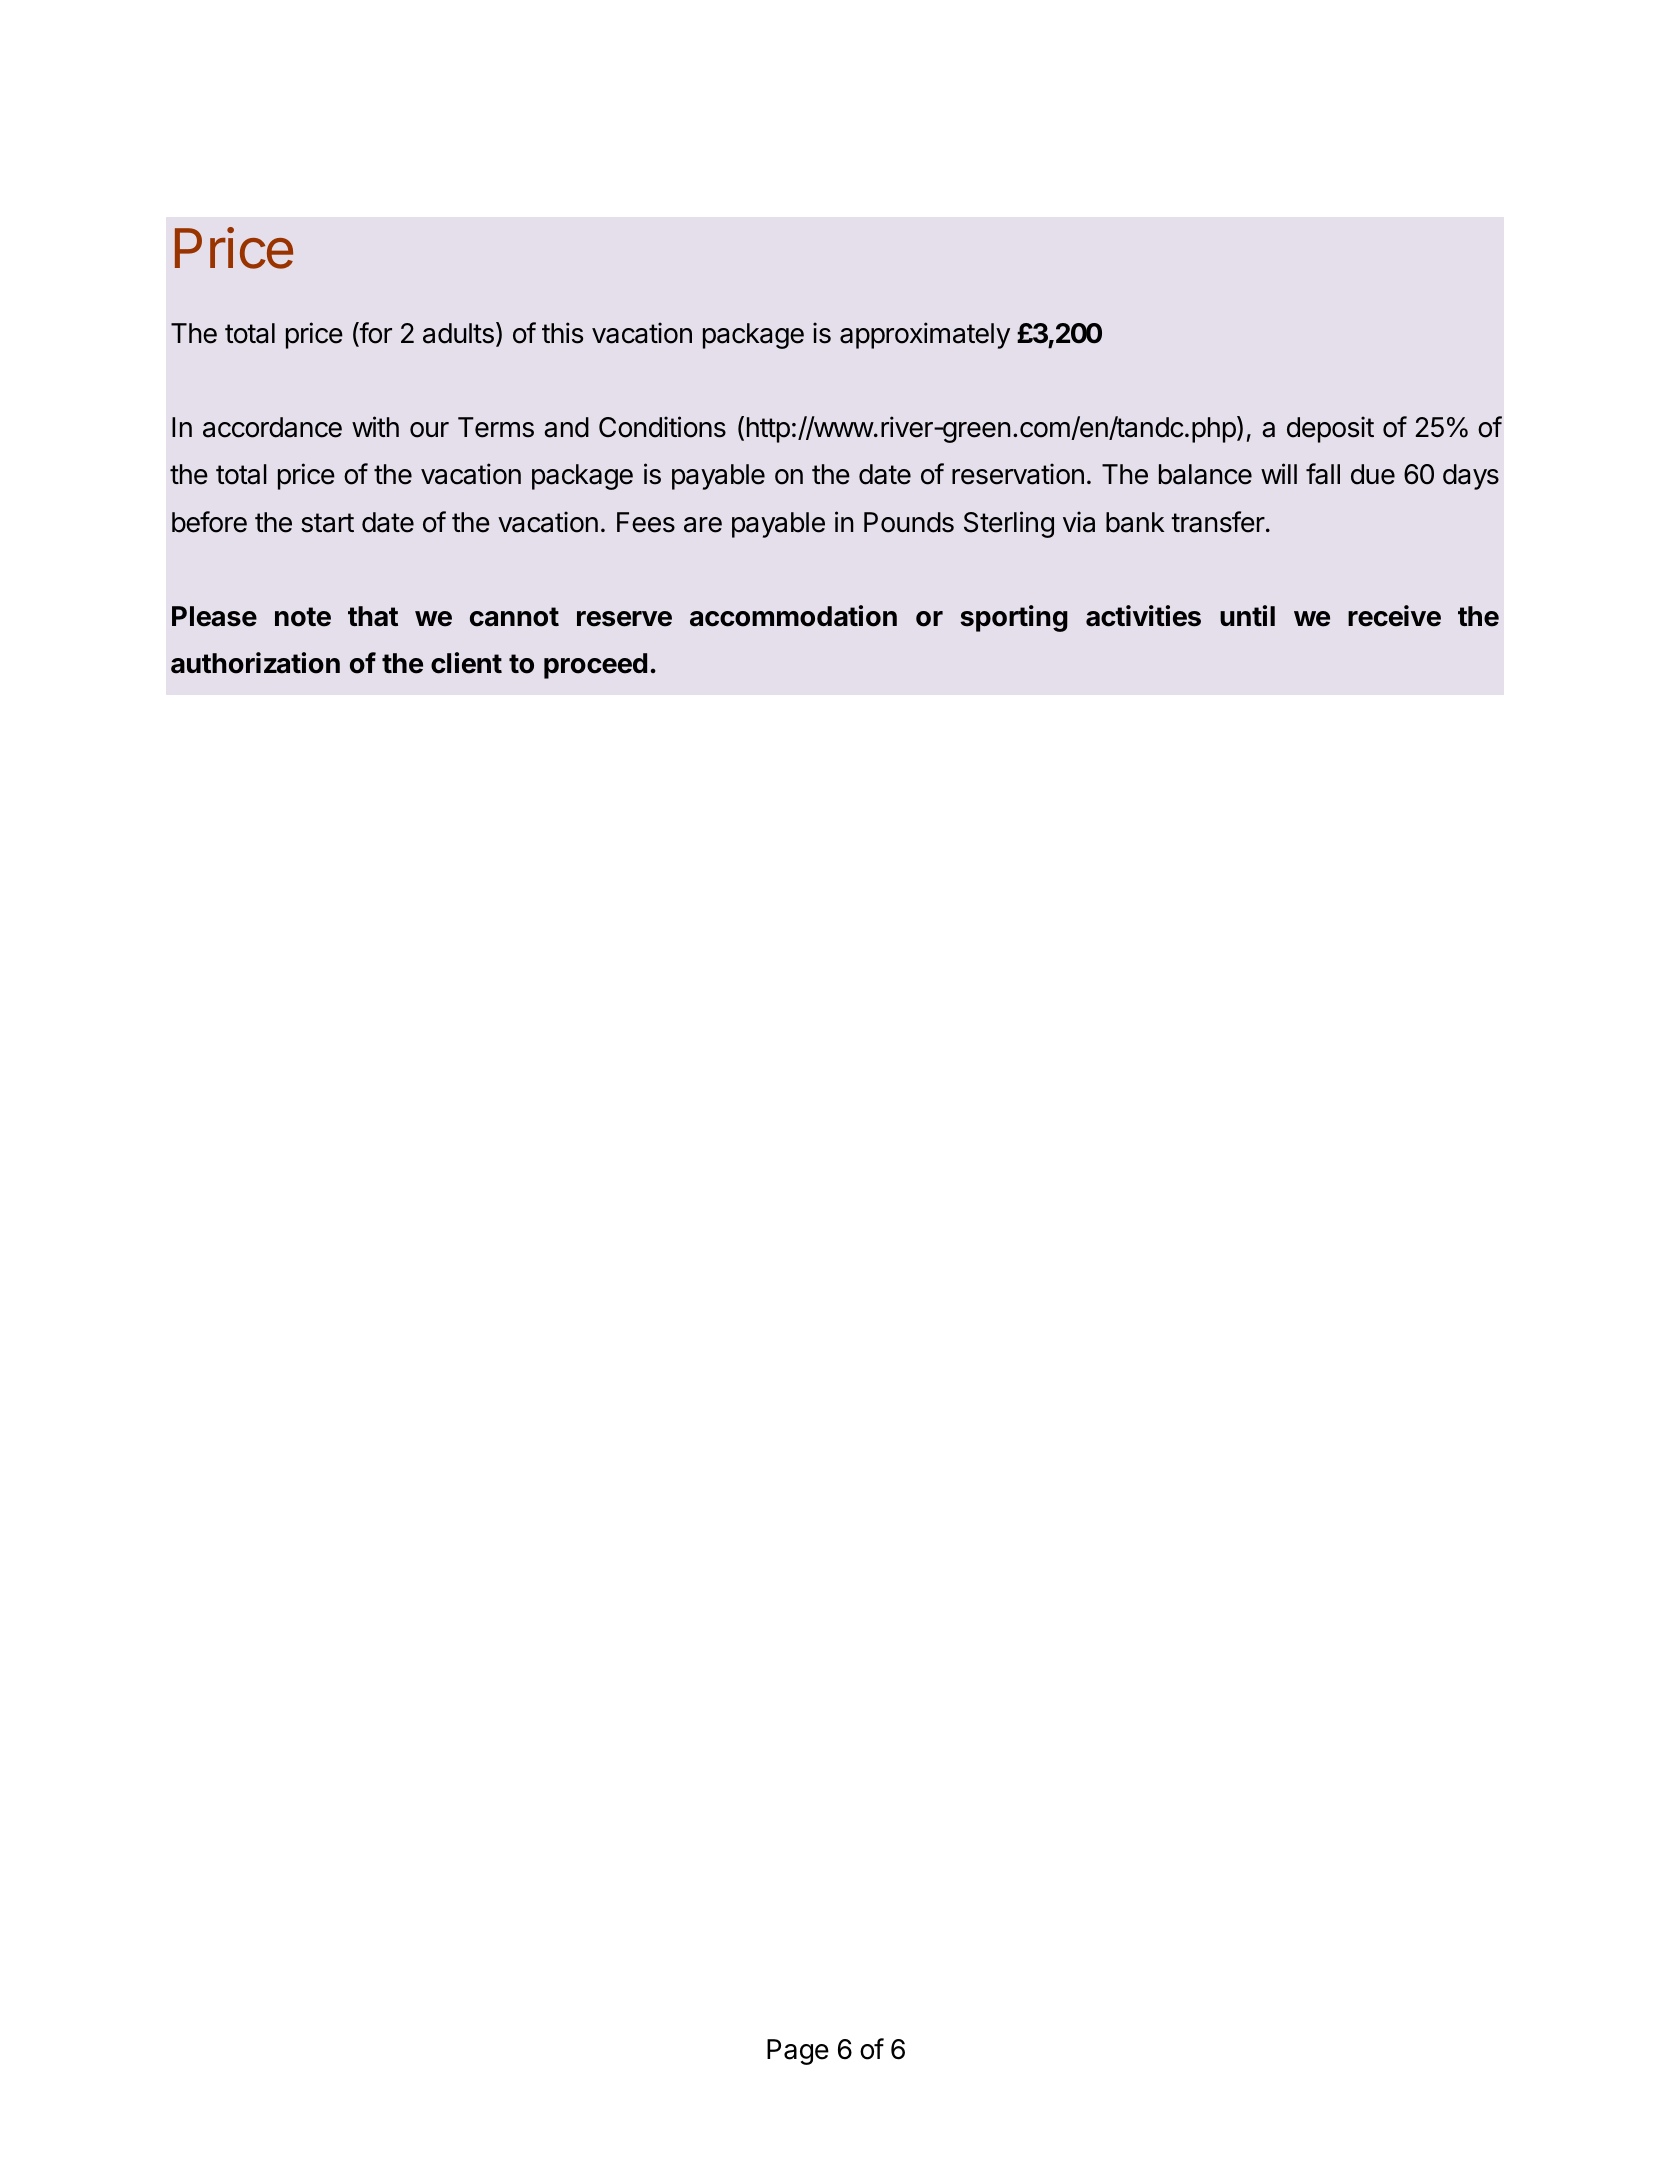 This screenshot has height=2162, width=1670. What do you see at coordinates (303, 617) in the screenshot?
I see `note` at bounding box center [303, 617].
